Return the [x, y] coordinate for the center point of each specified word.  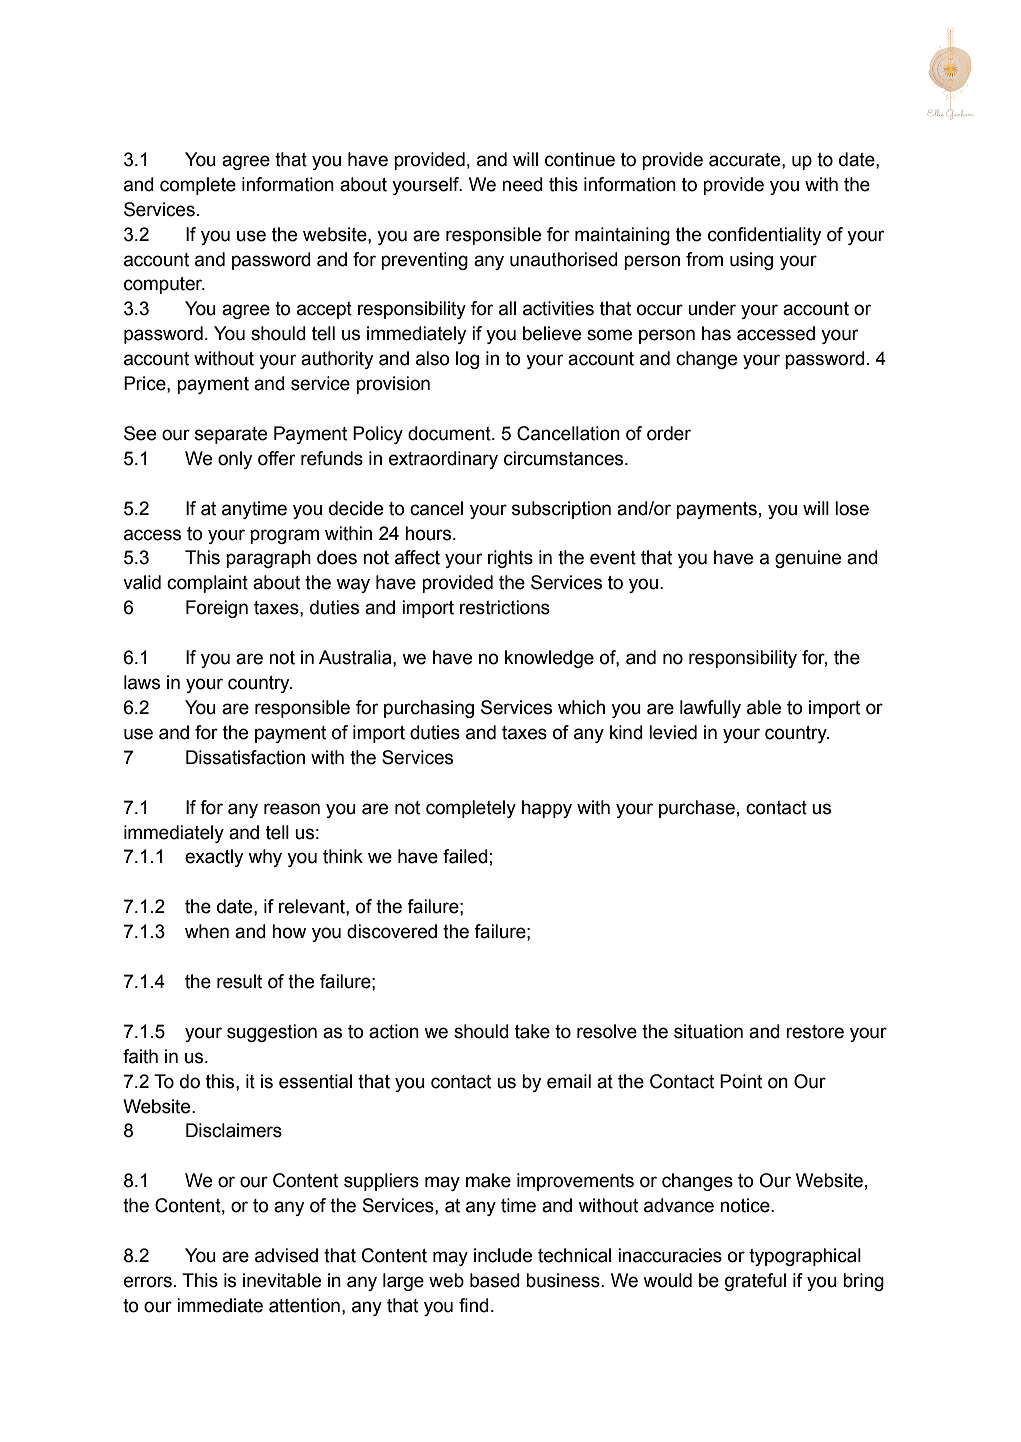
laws [142, 682]
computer [164, 285]
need [522, 184]
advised [286, 1255]
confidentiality [765, 236]
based [495, 1280]
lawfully [710, 709]
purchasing [429, 709]
